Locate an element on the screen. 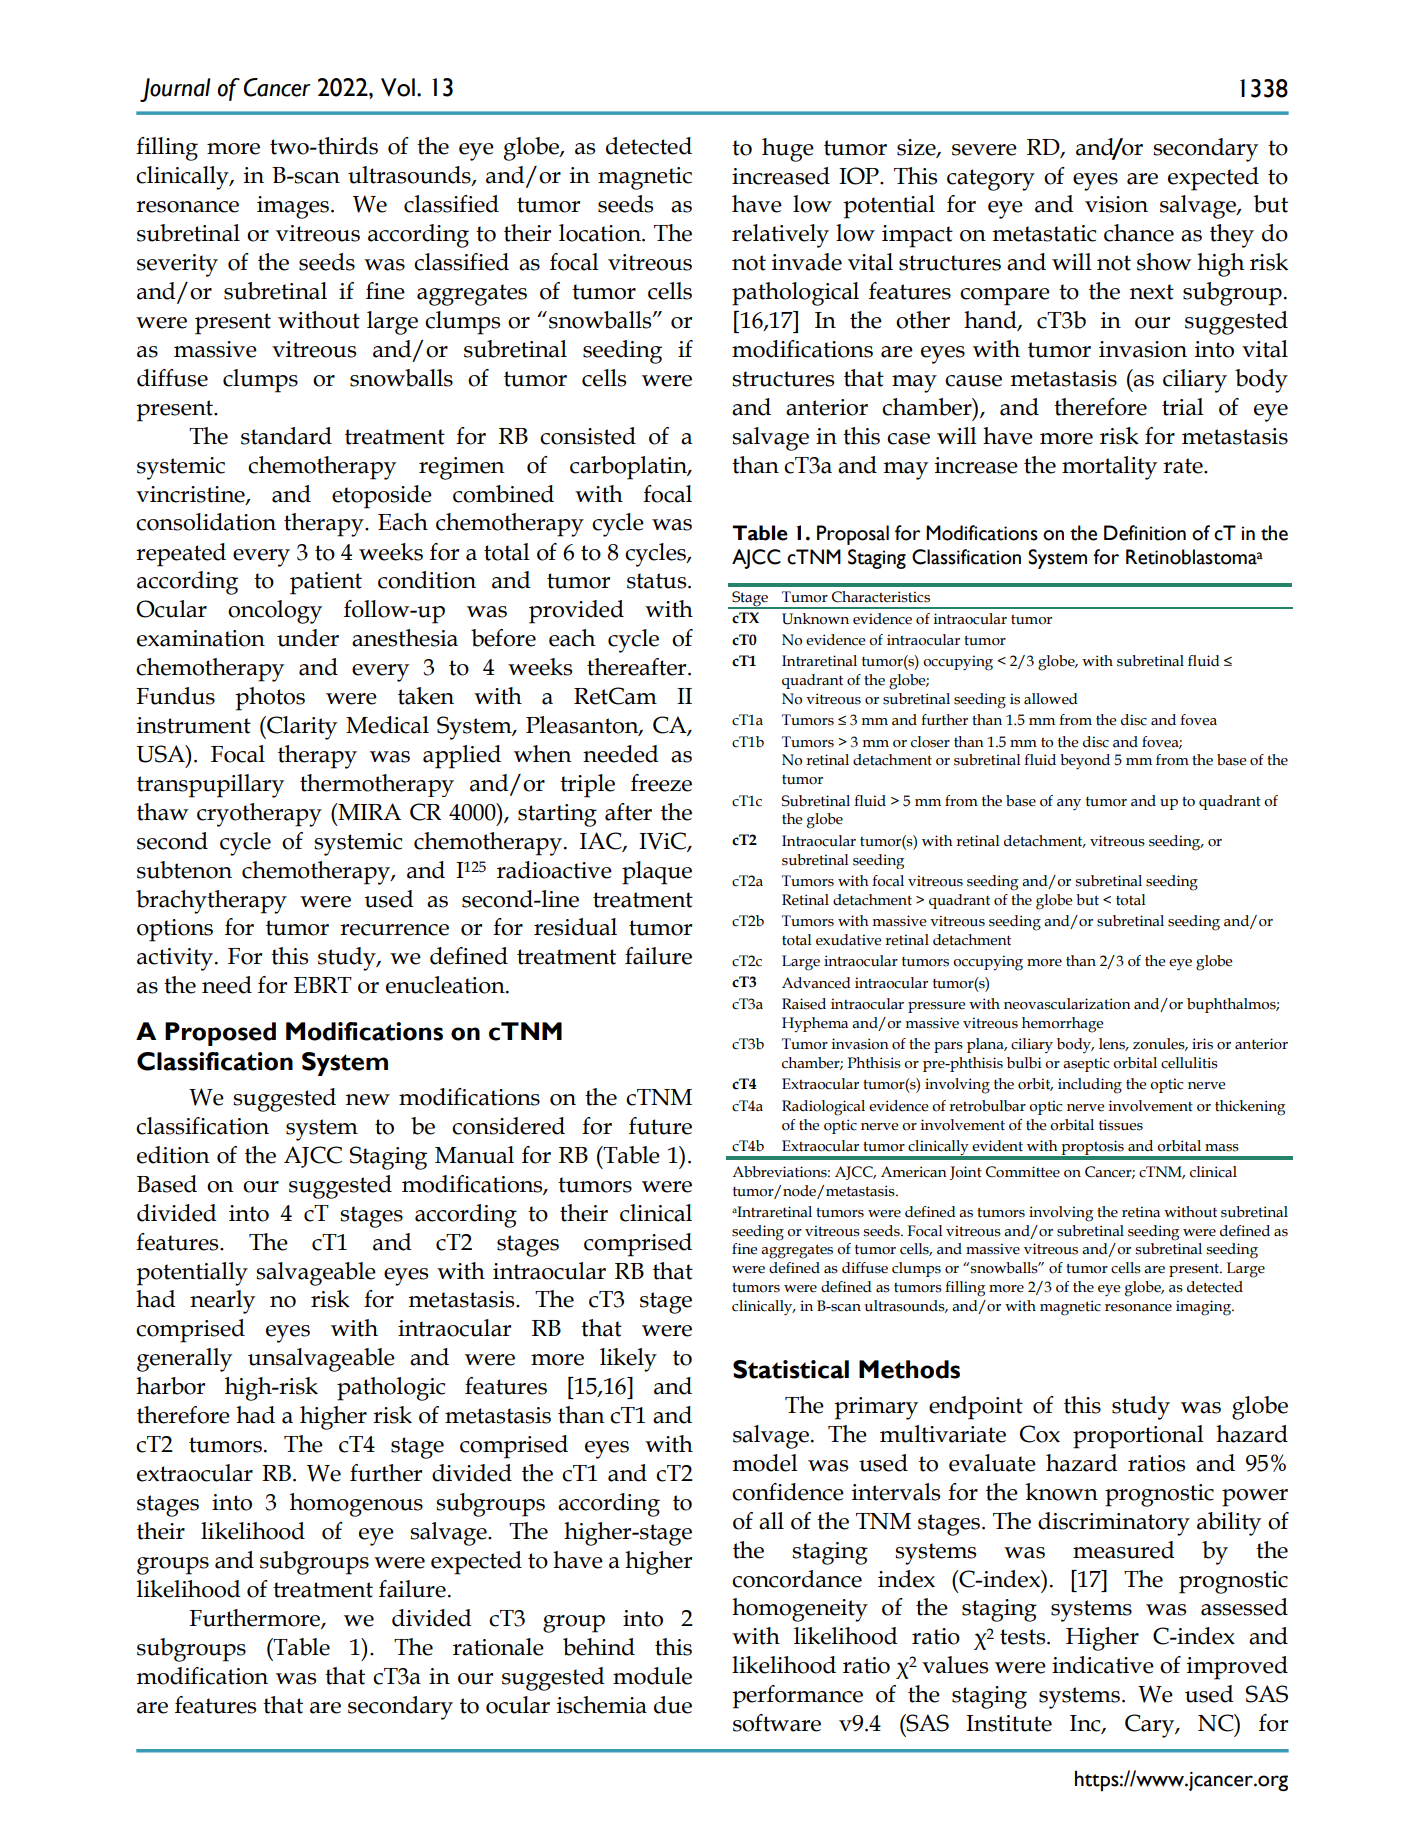  huge is located at coordinates (788, 150).
